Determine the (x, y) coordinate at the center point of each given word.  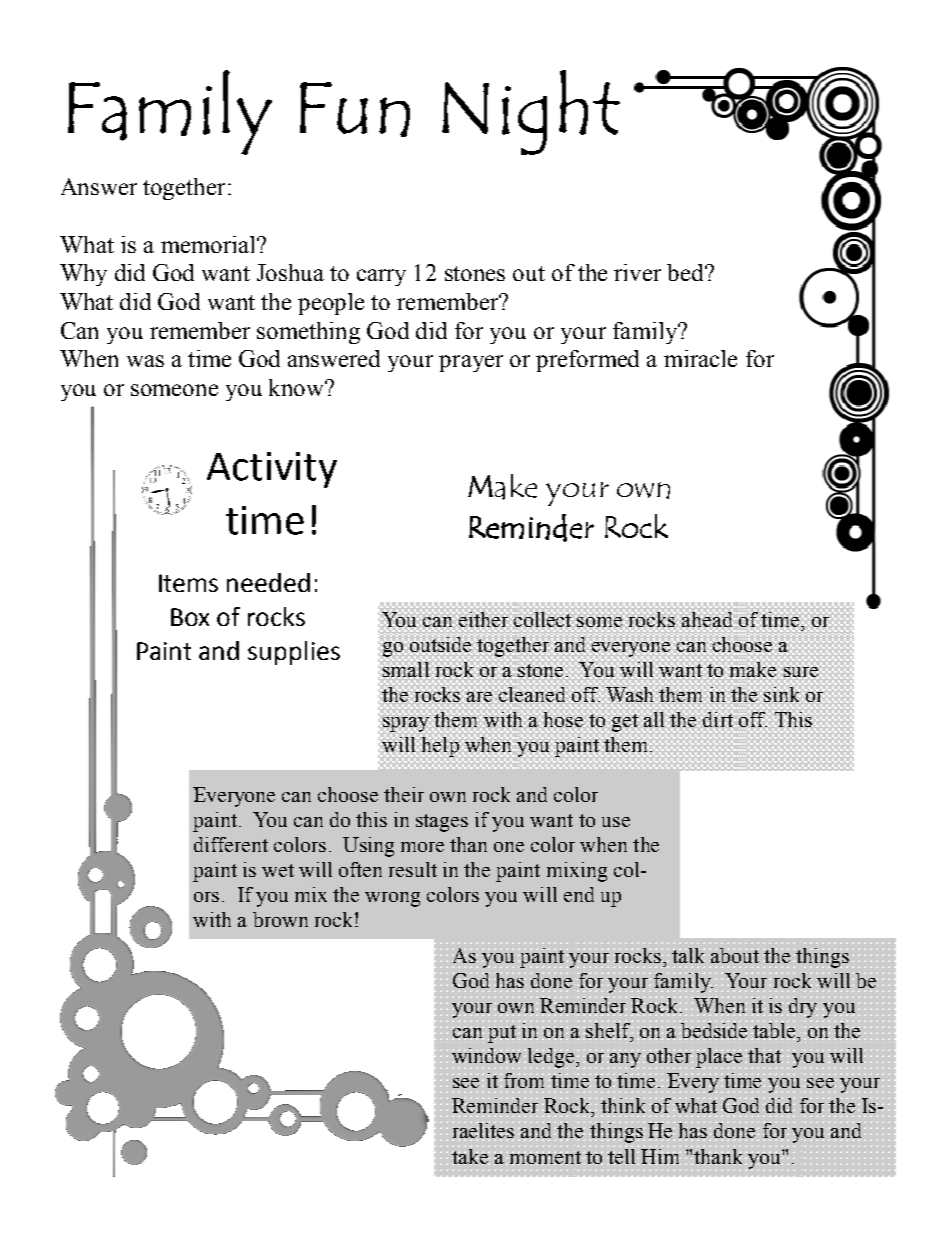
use (616, 822)
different (231, 844)
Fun (355, 109)
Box (190, 617)
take (471, 1155)
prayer (471, 363)
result (413, 869)
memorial (209, 244)
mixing (577, 872)
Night (531, 112)
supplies (294, 653)
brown (280, 919)
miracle (700, 358)
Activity (272, 470)
